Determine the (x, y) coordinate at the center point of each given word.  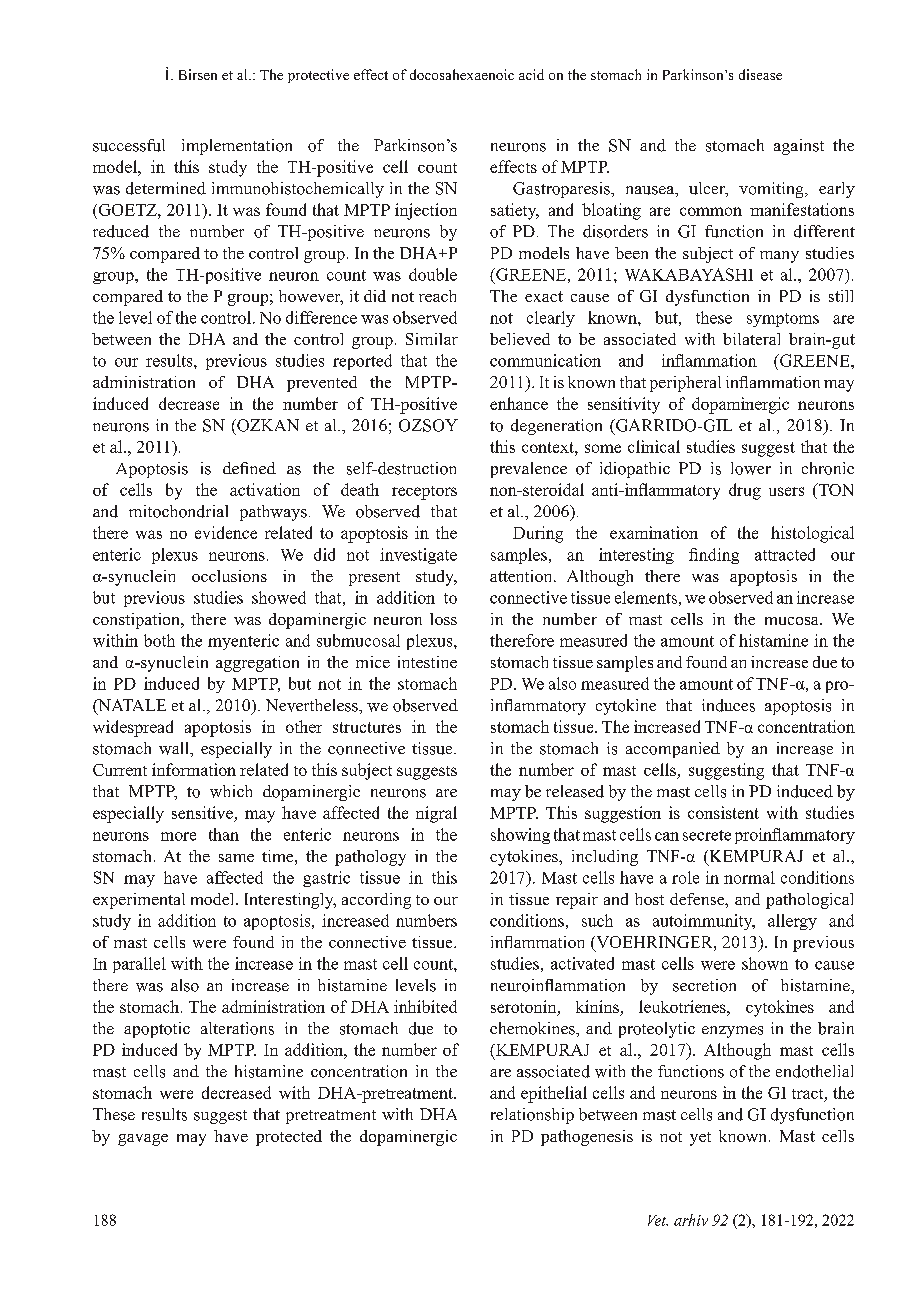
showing (520, 836)
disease (760, 74)
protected (289, 1138)
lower (751, 468)
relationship (532, 1116)
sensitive (203, 814)
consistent (723, 812)
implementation (237, 147)
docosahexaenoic (462, 74)
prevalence (529, 470)
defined (249, 468)
